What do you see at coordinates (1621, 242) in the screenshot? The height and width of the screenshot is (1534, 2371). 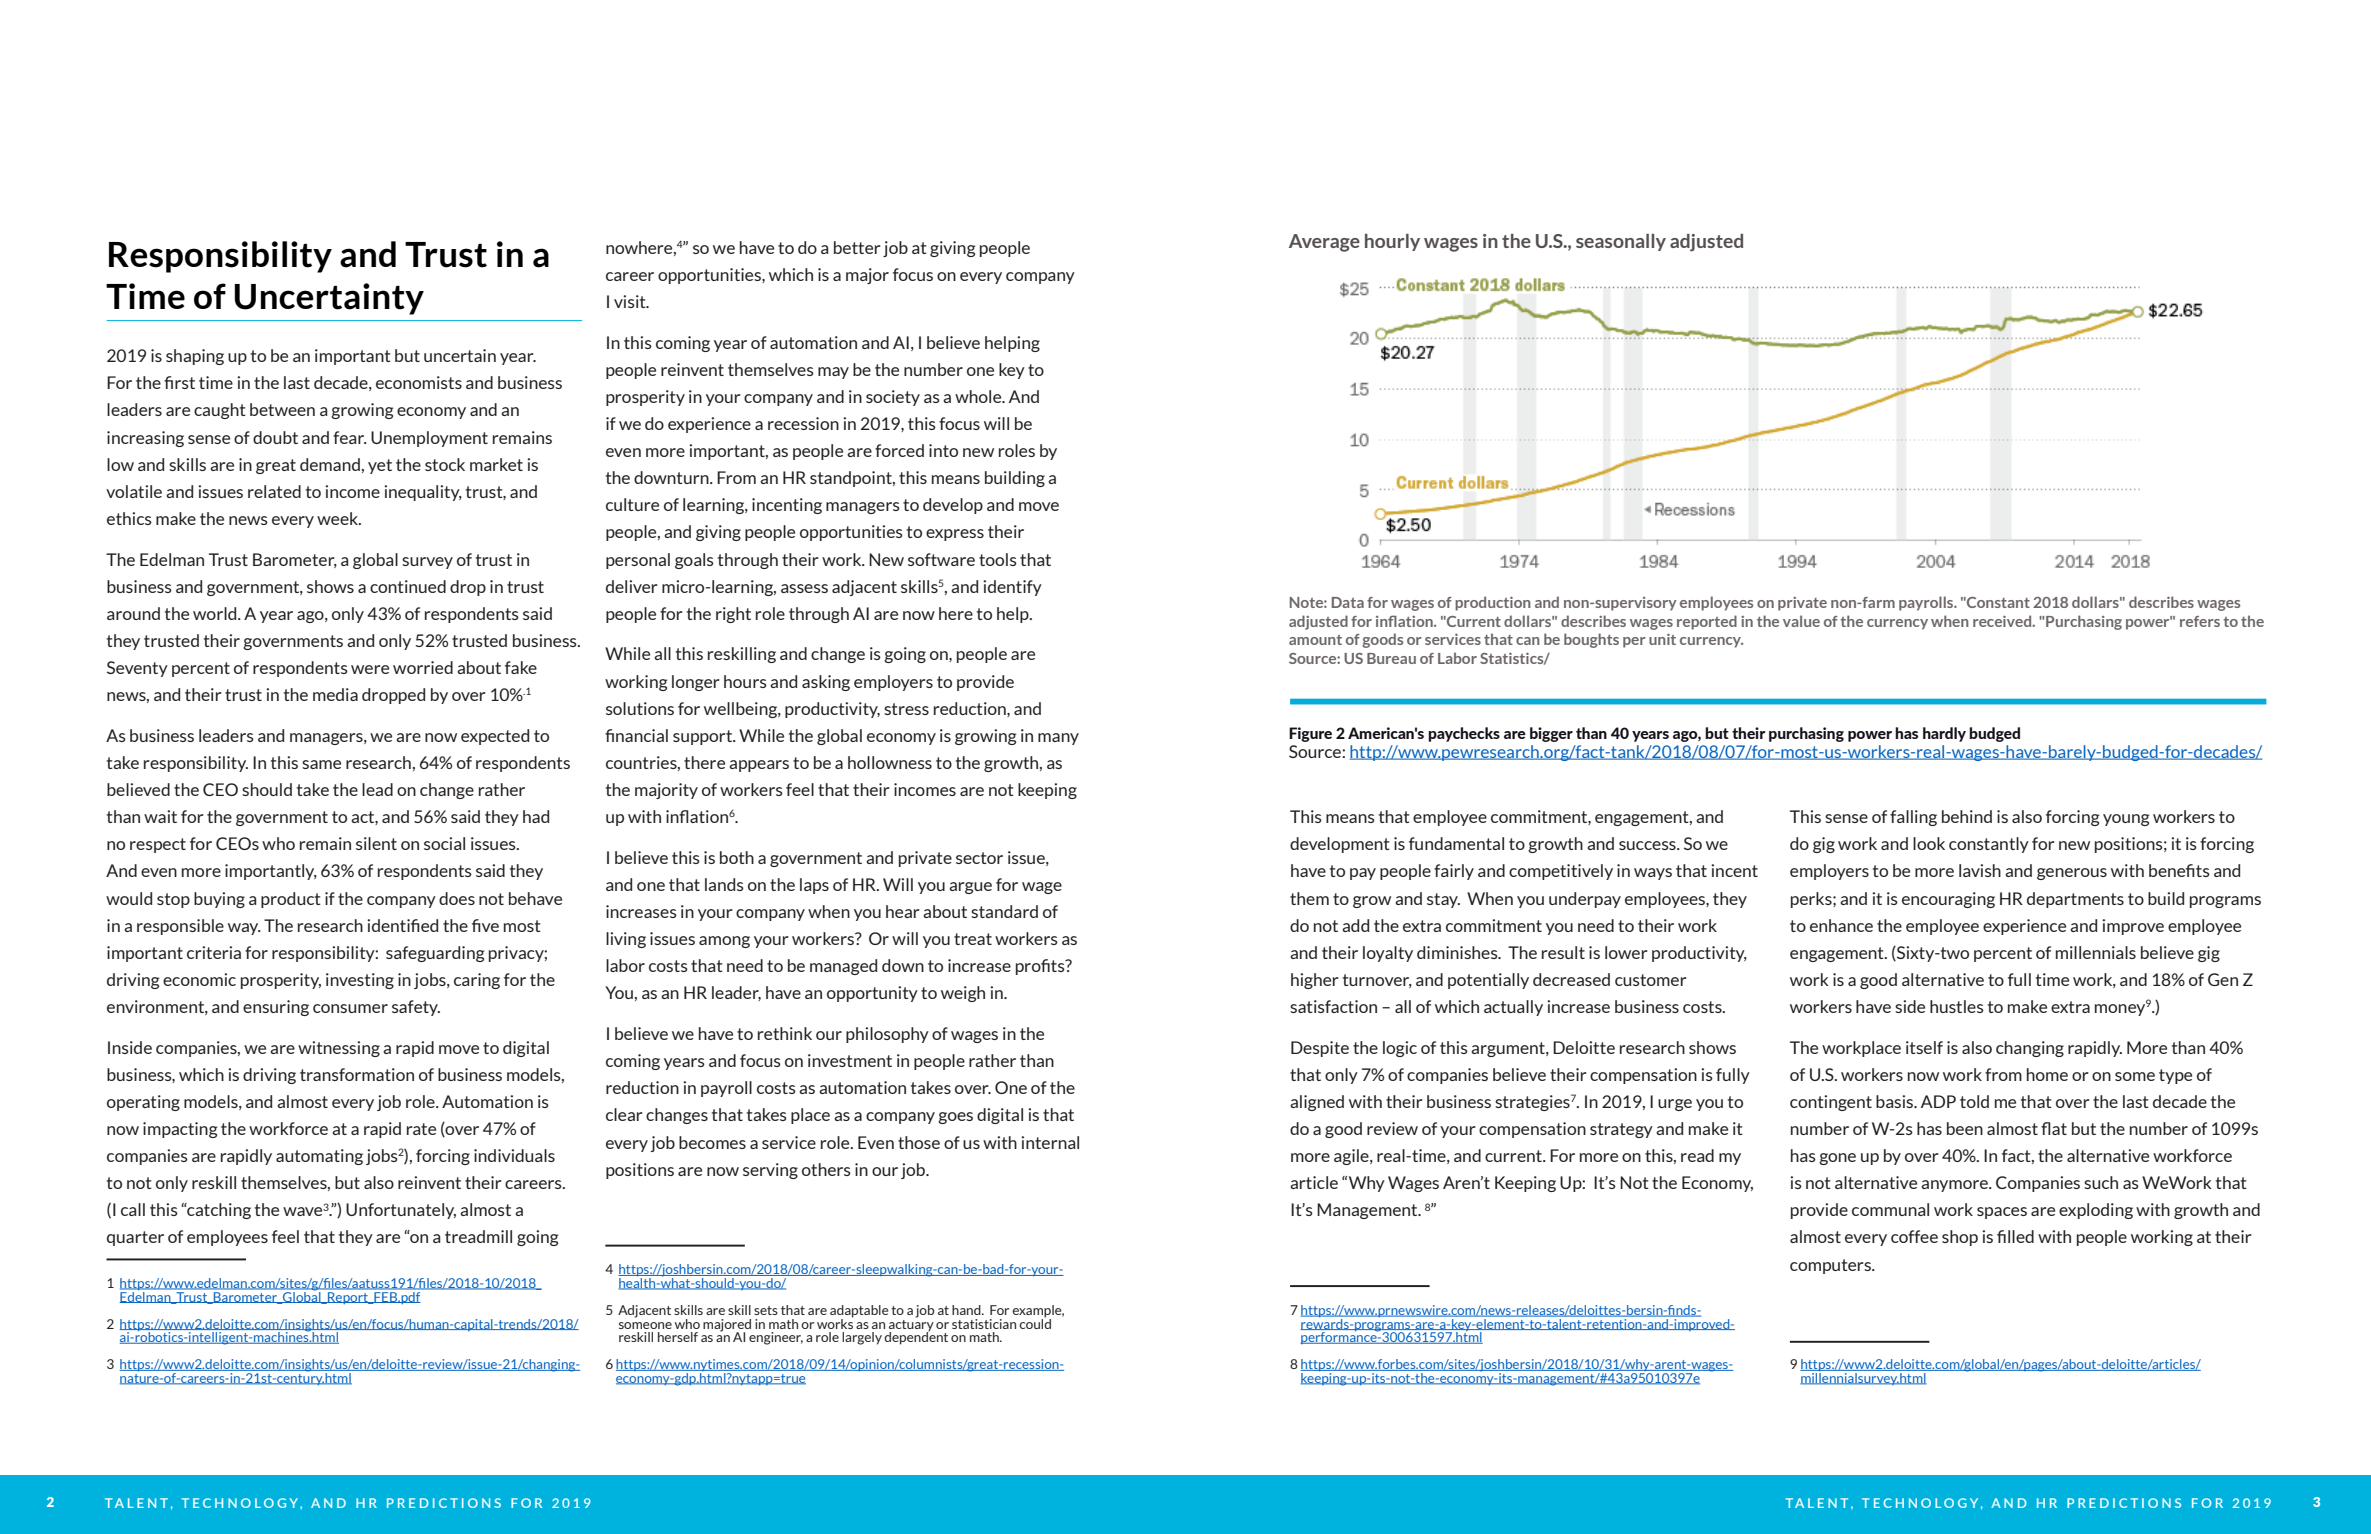 I see `seasonally` at bounding box center [1621, 242].
